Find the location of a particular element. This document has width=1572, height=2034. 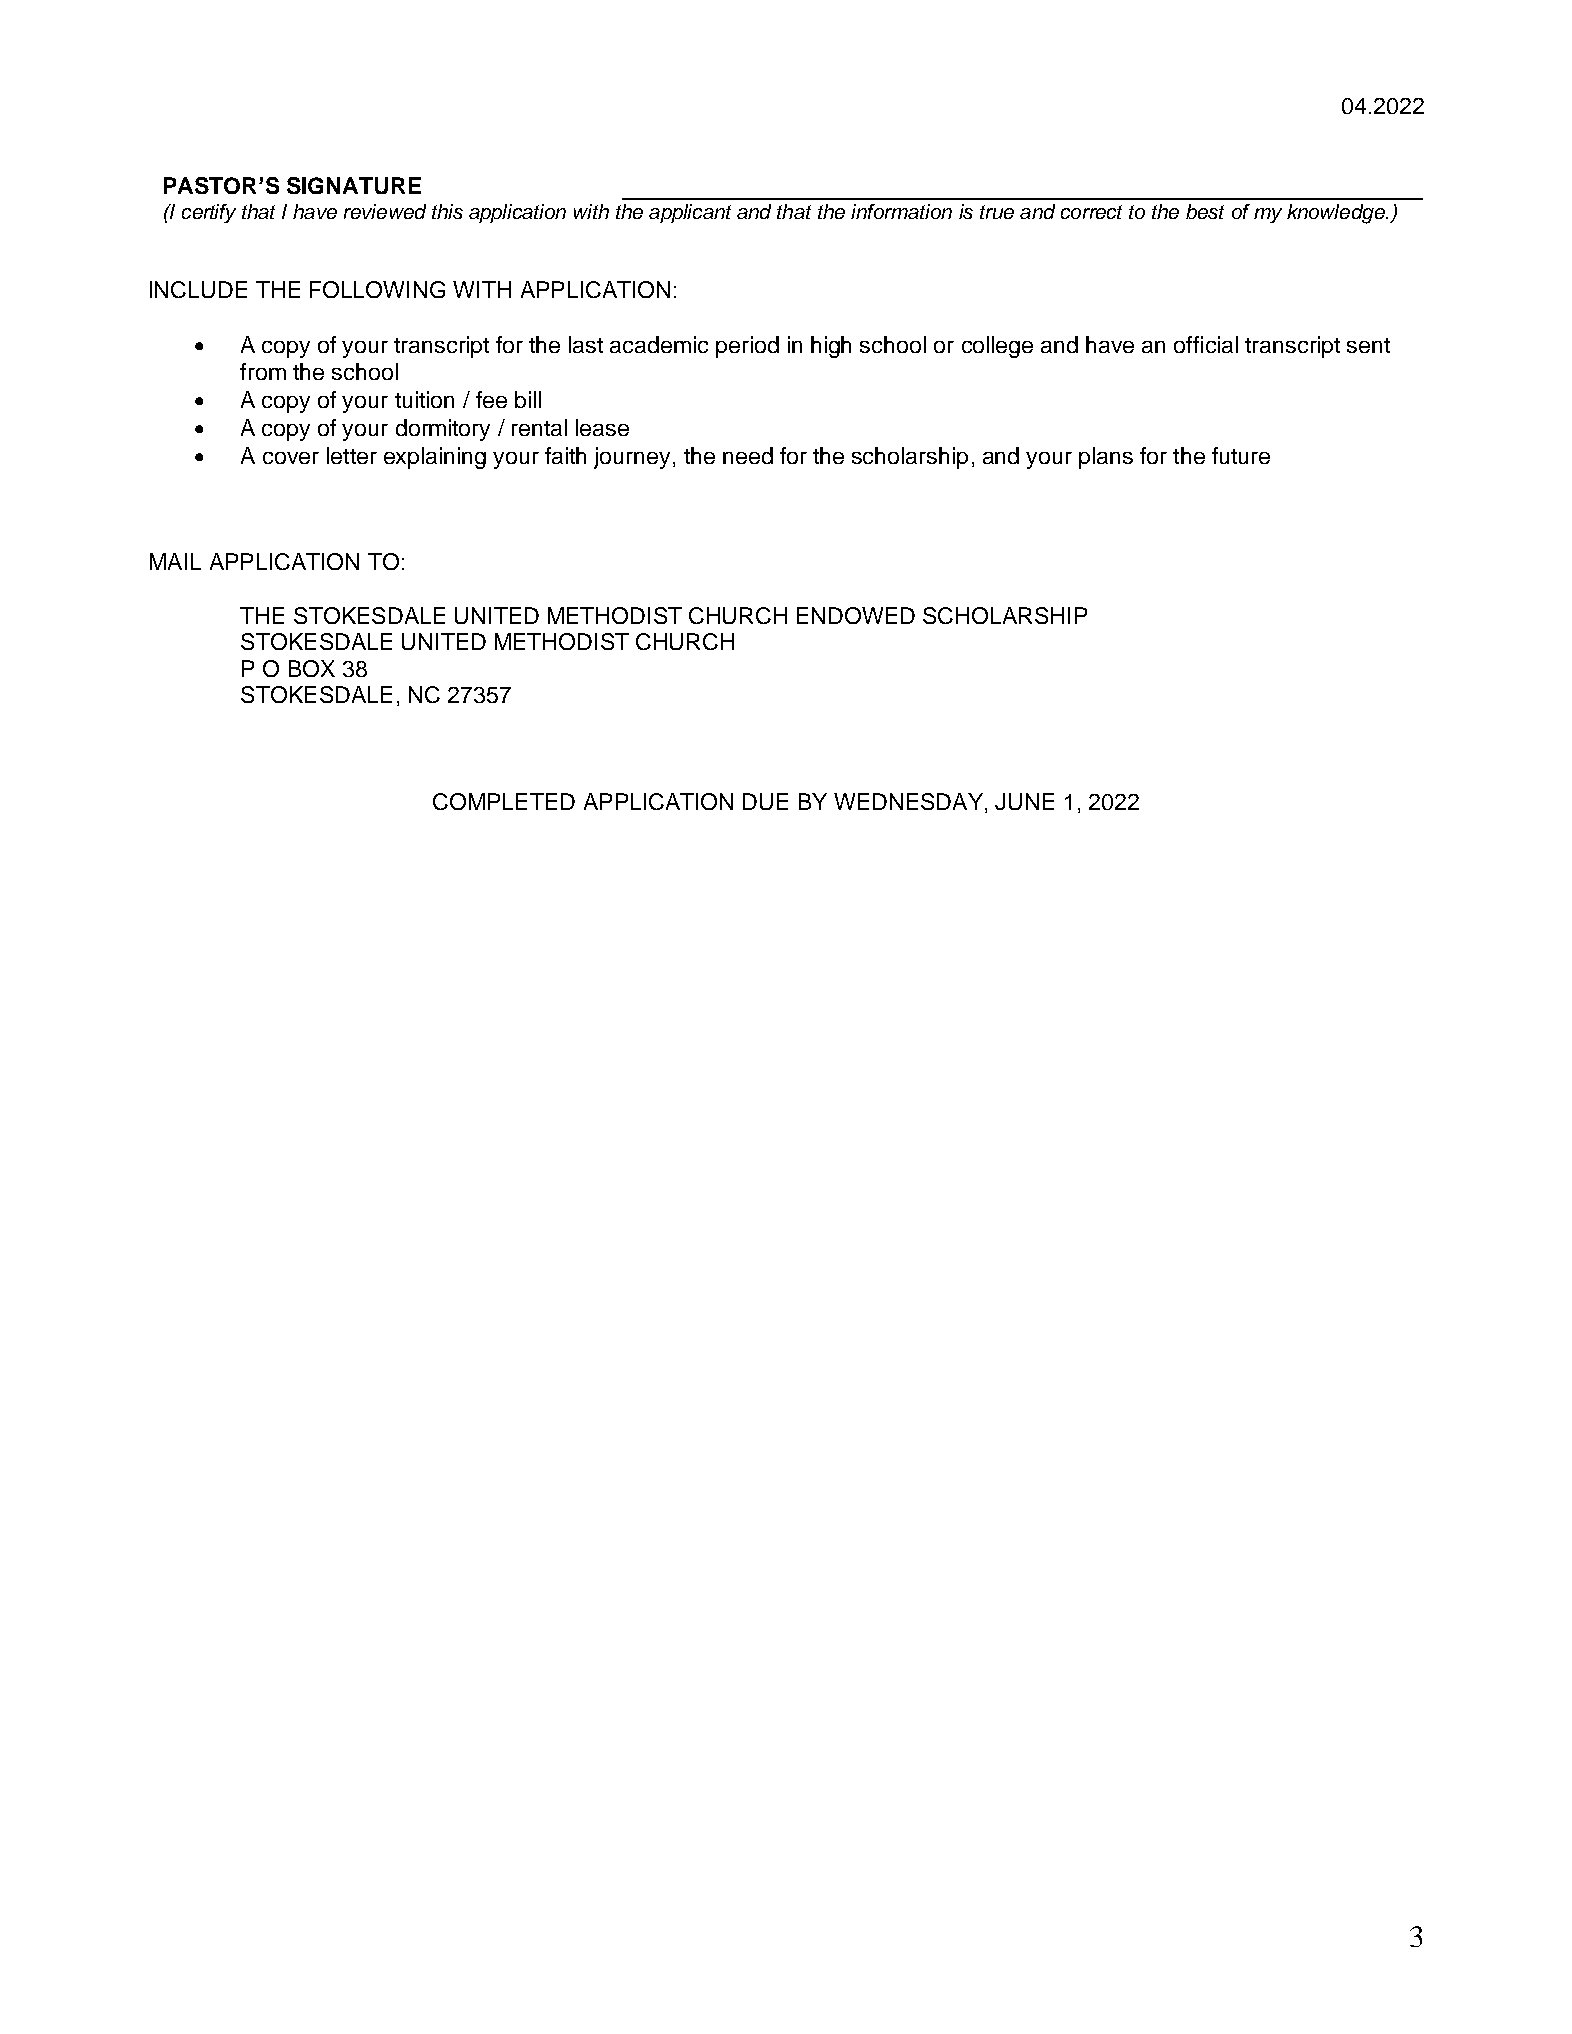

official is located at coordinates (1206, 344).
